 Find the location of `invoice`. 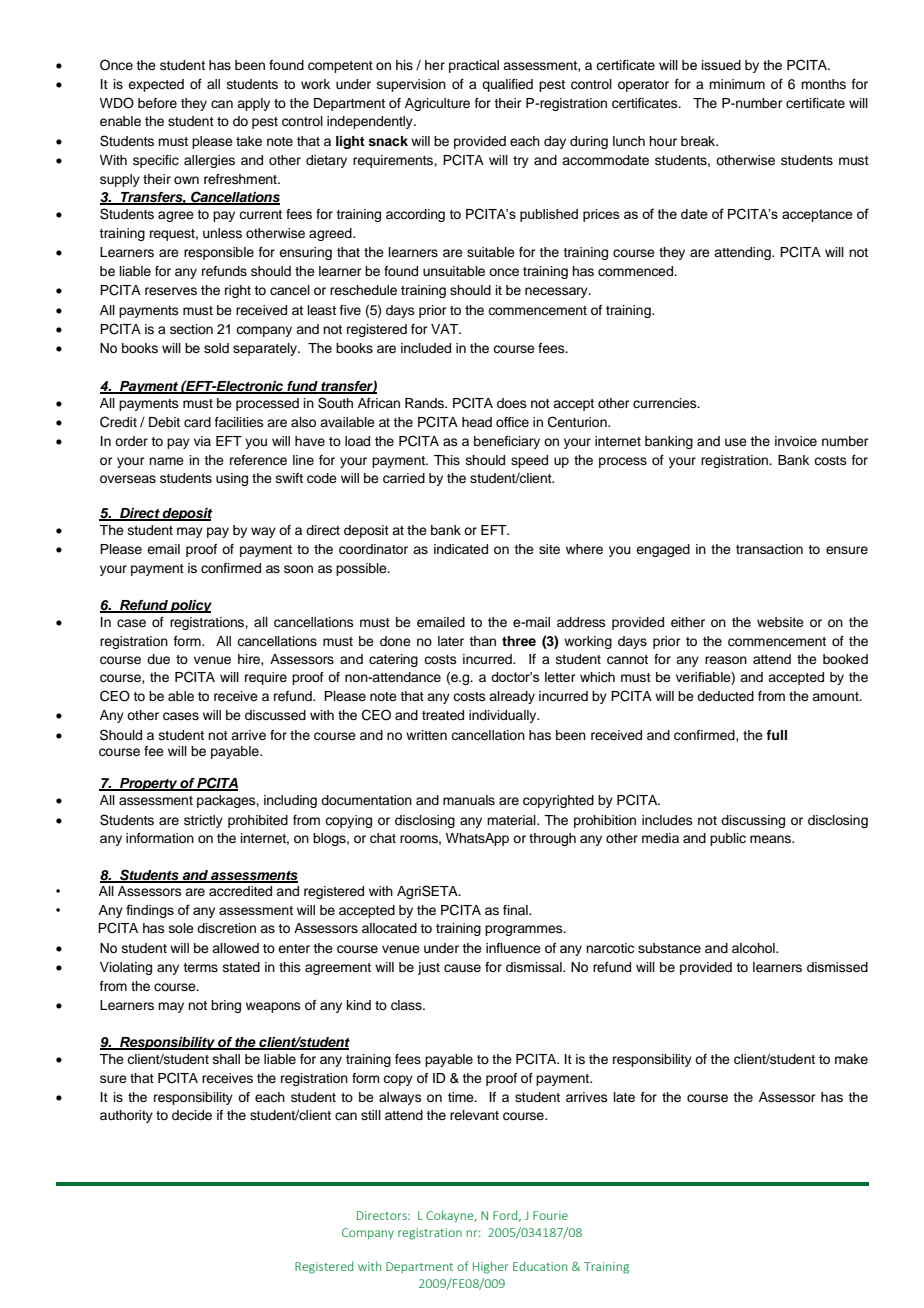

invoice is located at coordinates (796, 441).
